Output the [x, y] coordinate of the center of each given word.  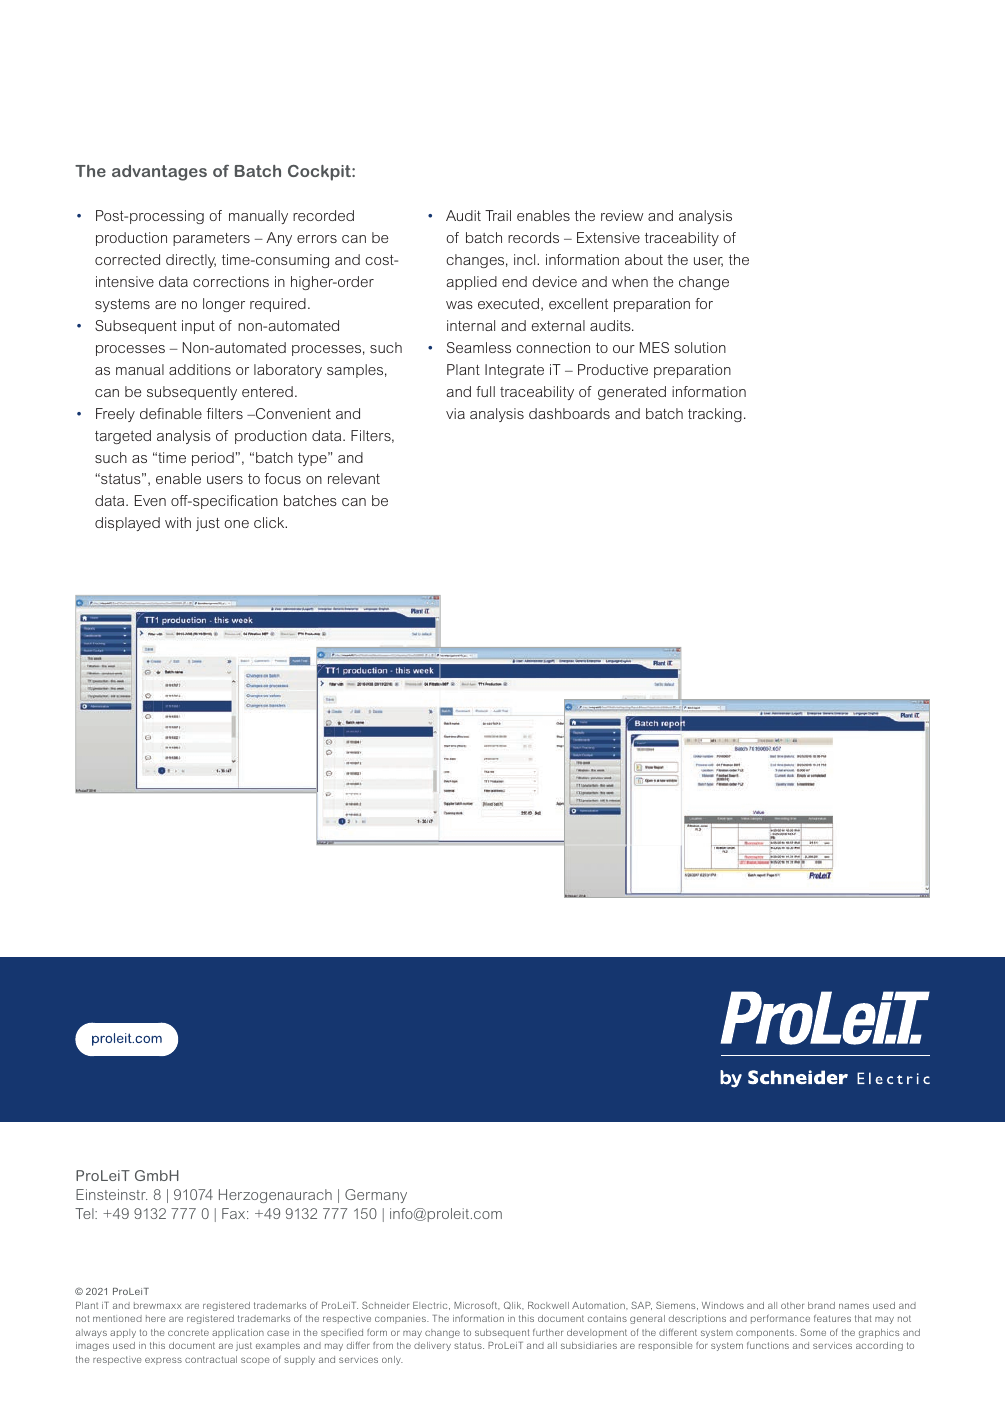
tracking [715, 415]
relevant [354, 478]
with [178, 522]
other [792, 1305]
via [455, 413]
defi [152, 413]
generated [632, 393]
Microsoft [477, 1305]
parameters [211, 239]
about [644, 259]
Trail [498, 215]
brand [821, 1305]
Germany [376, 1196]
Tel [85, 1213]
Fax [235, 1213]
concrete [188, 1332]
